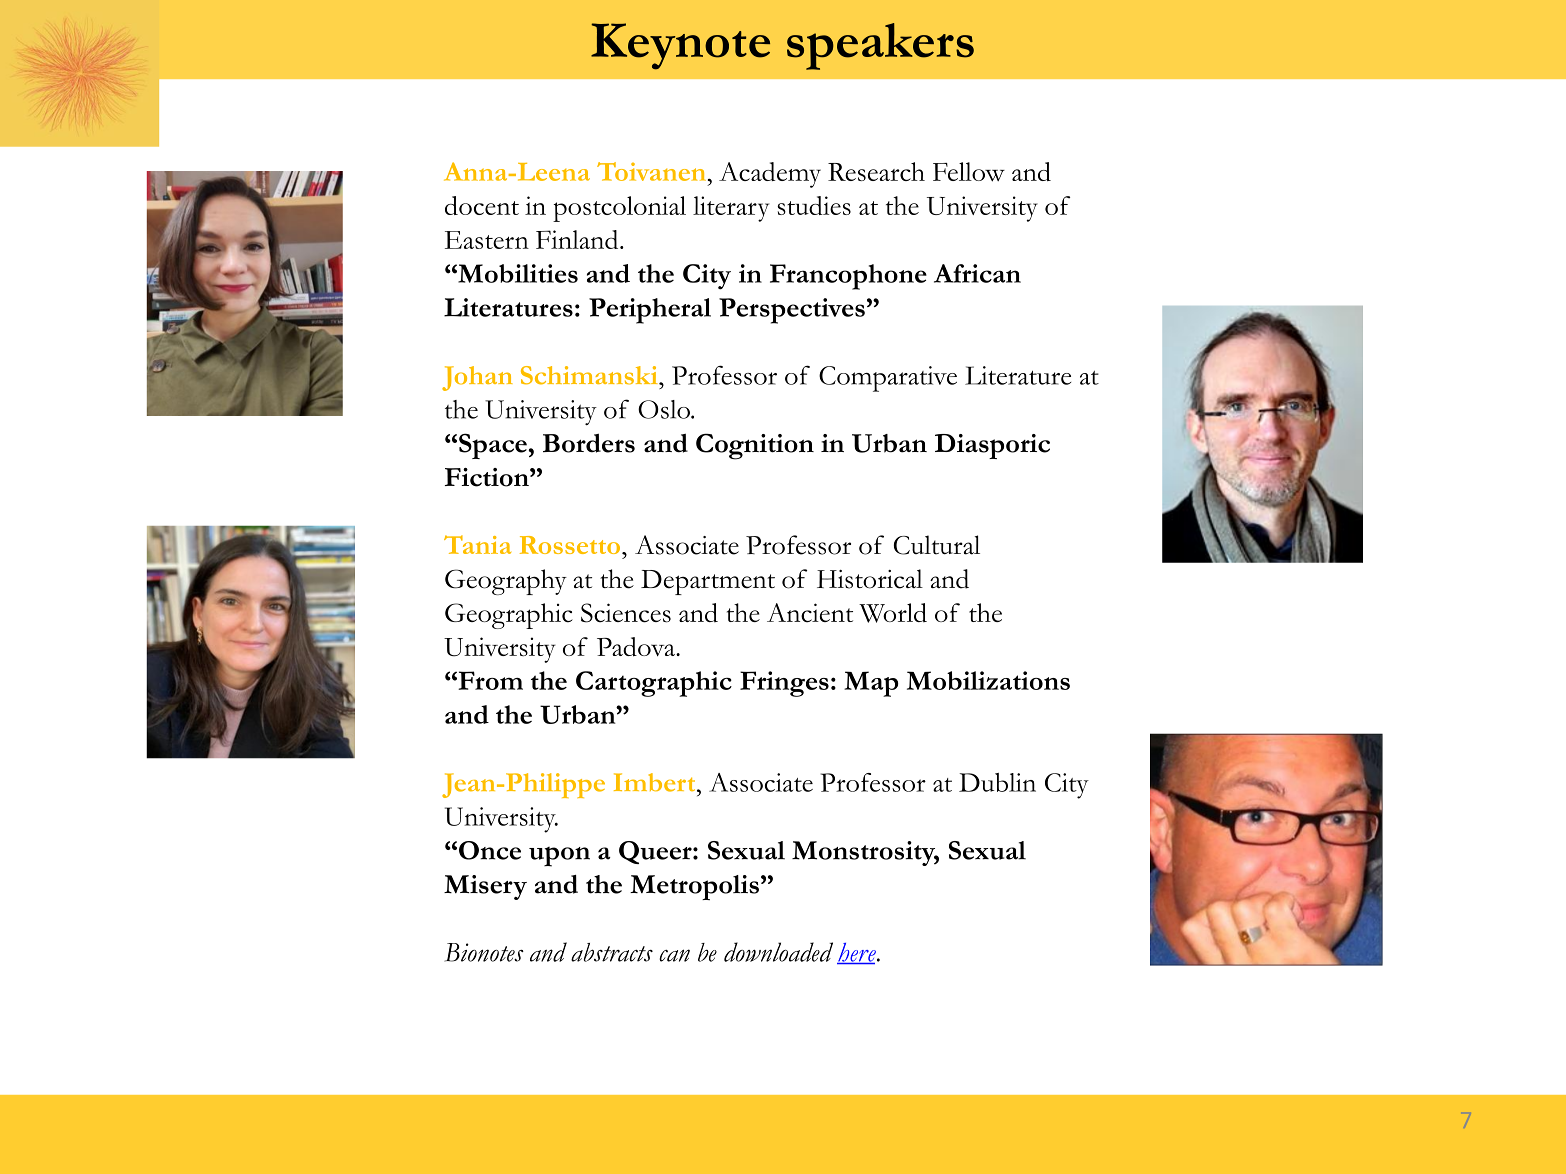 The height and width of the page is (1174, 1566). What do you see at coordinates (880, 46) in the page?
I see `speakers` at bounding box center [880, 46].
